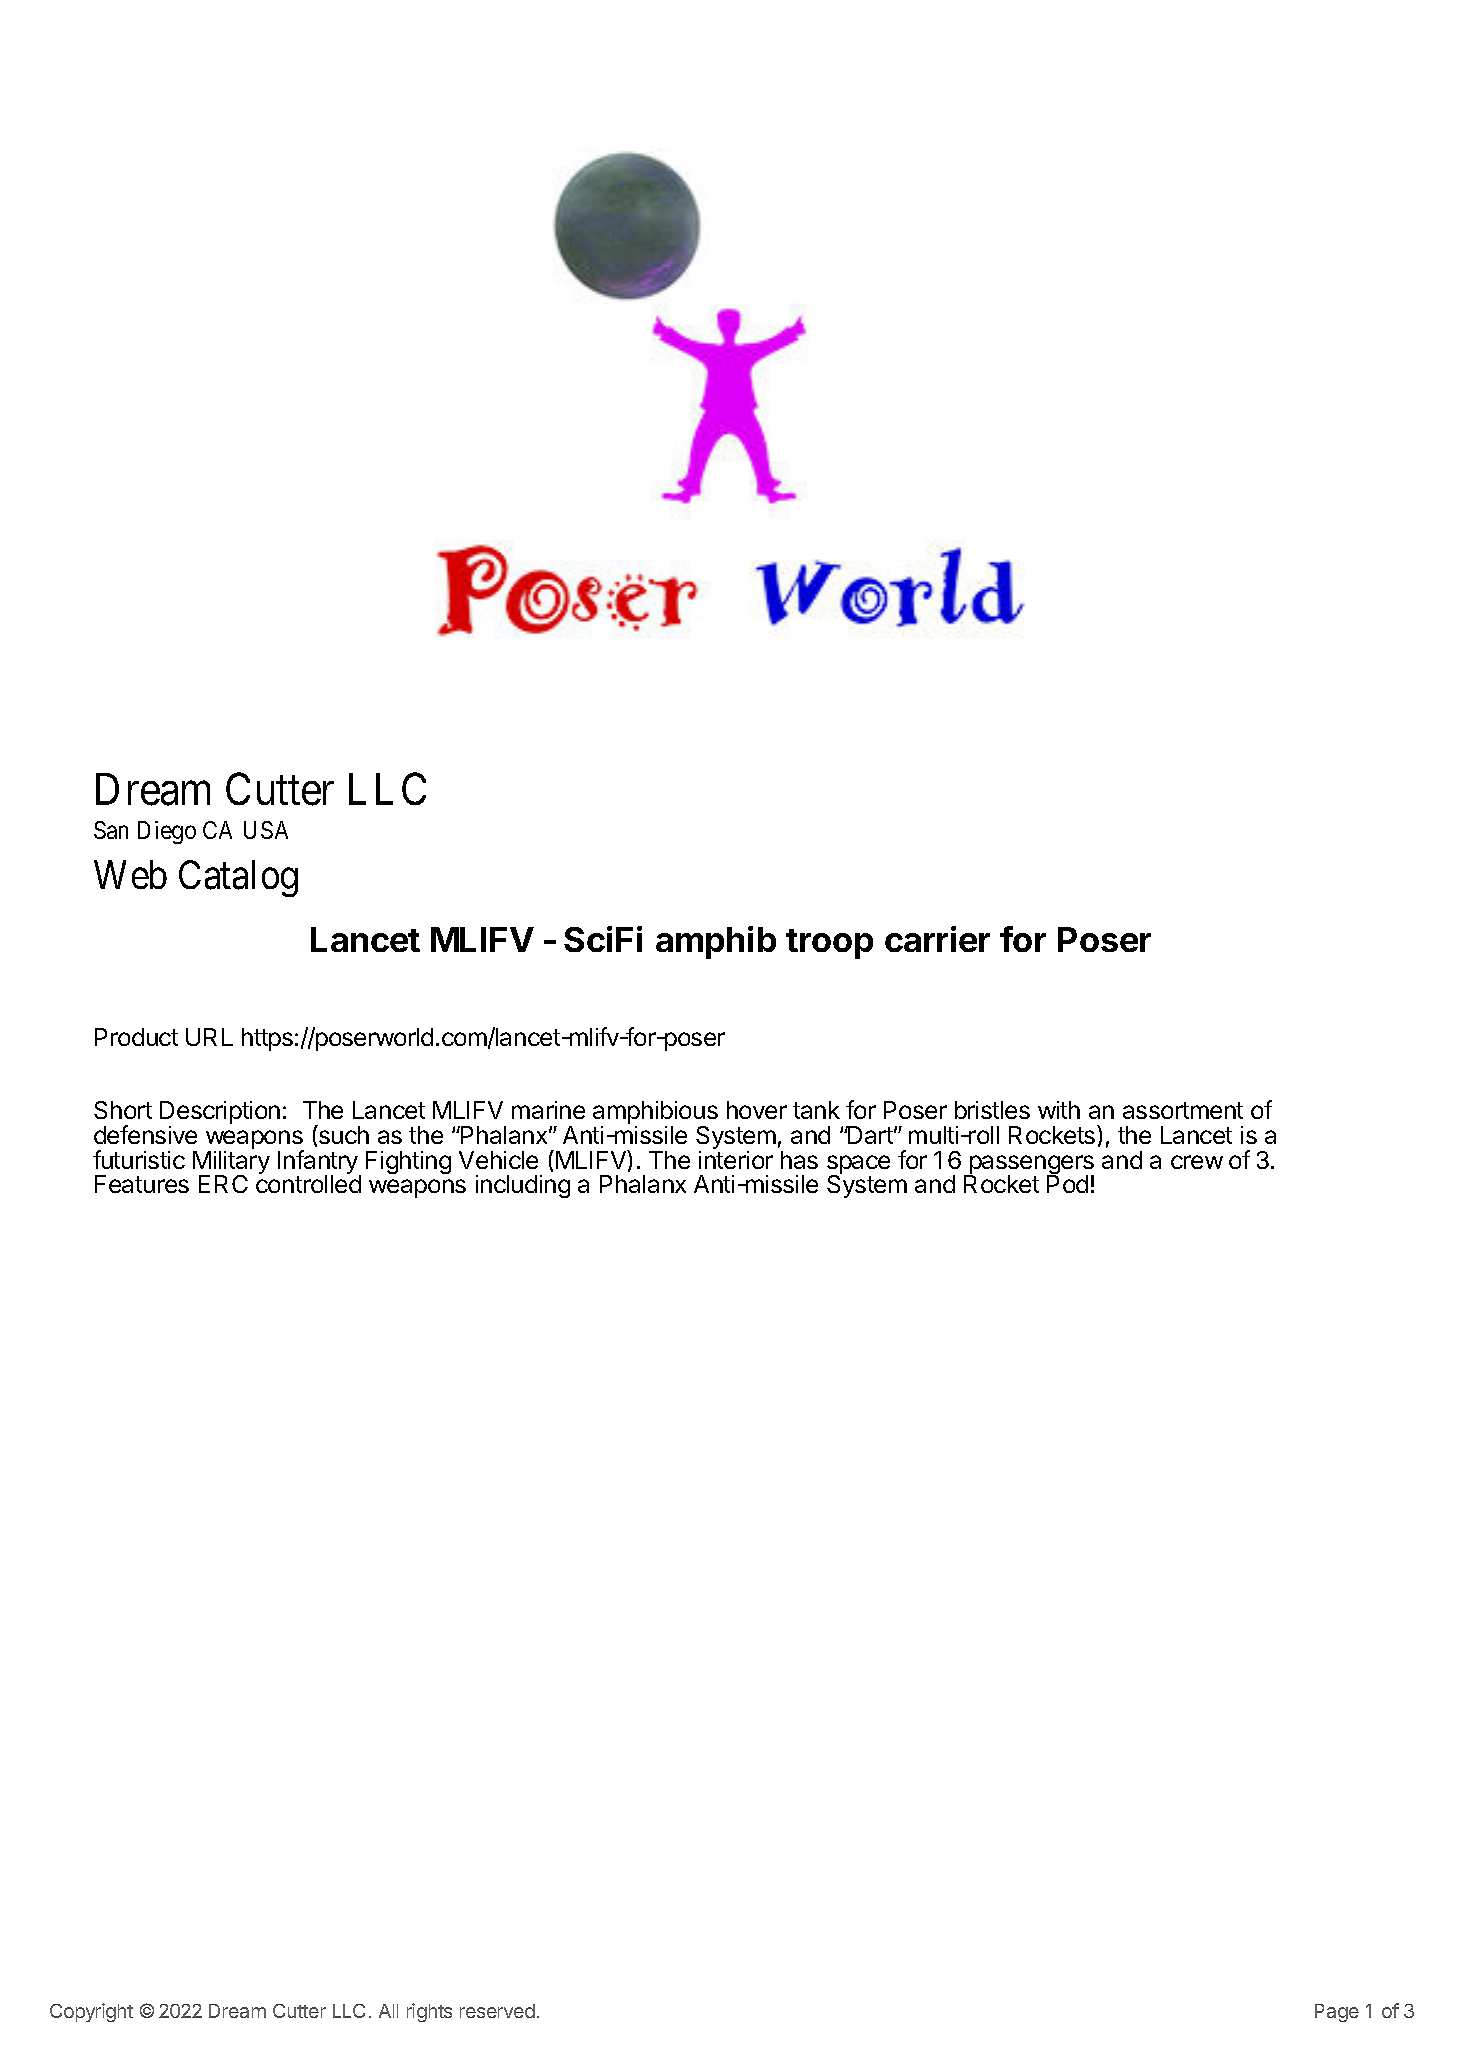 This screenshot has width=1461, height=2068. I want to click on ERC, so click(223, 1184).
